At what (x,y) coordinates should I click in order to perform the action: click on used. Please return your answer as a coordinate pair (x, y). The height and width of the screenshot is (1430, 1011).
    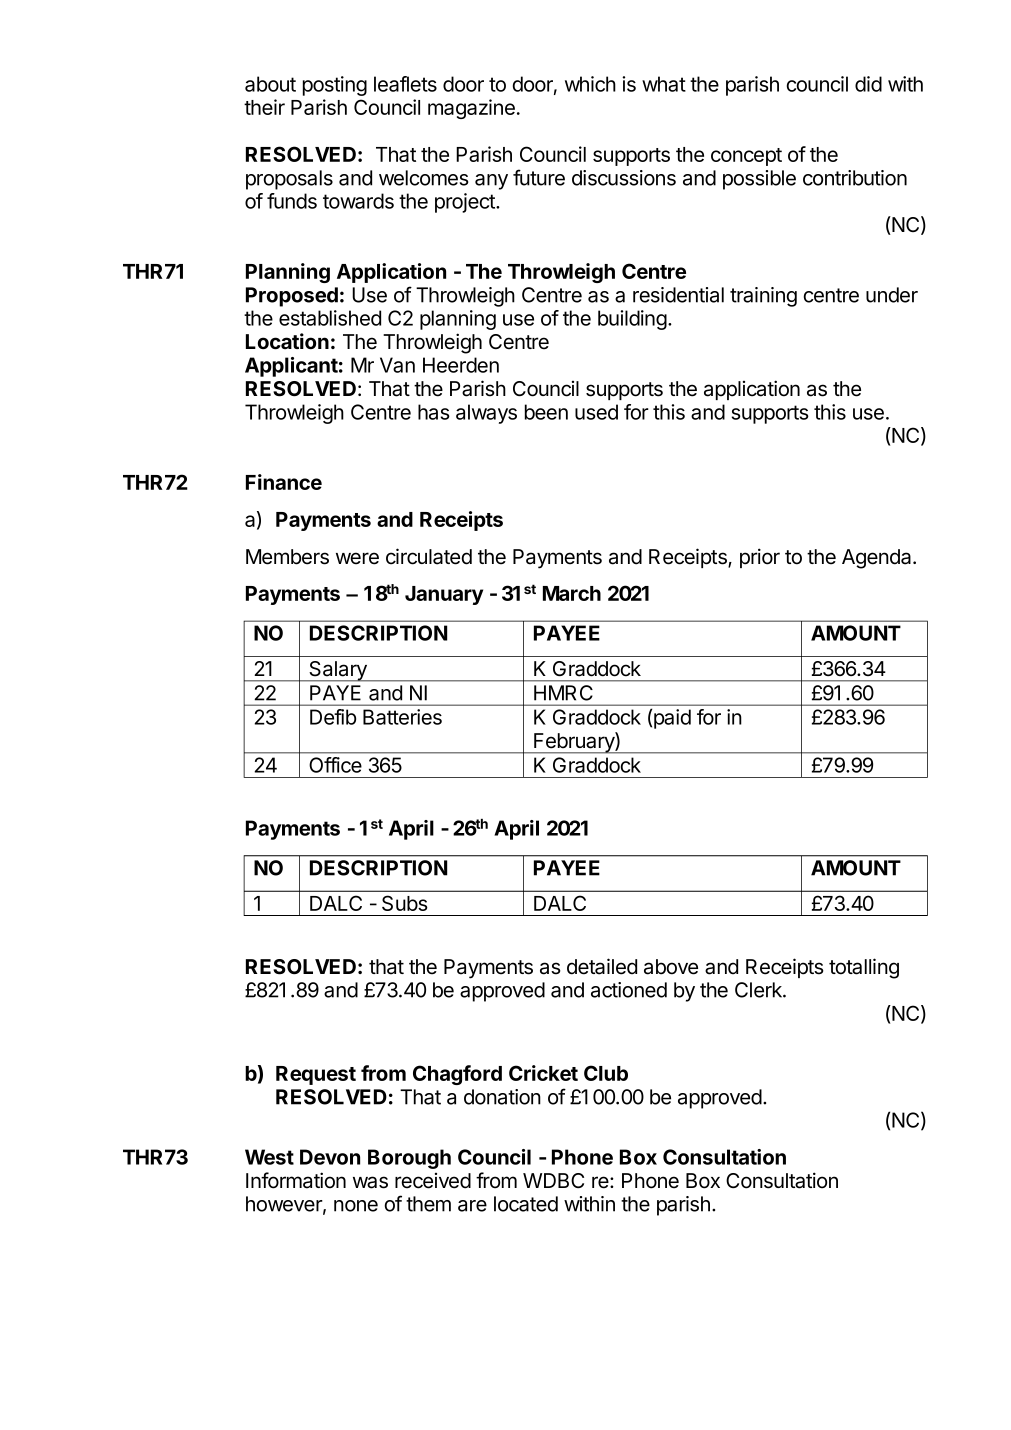
    Looking at the image, I should click on (596, 412).
